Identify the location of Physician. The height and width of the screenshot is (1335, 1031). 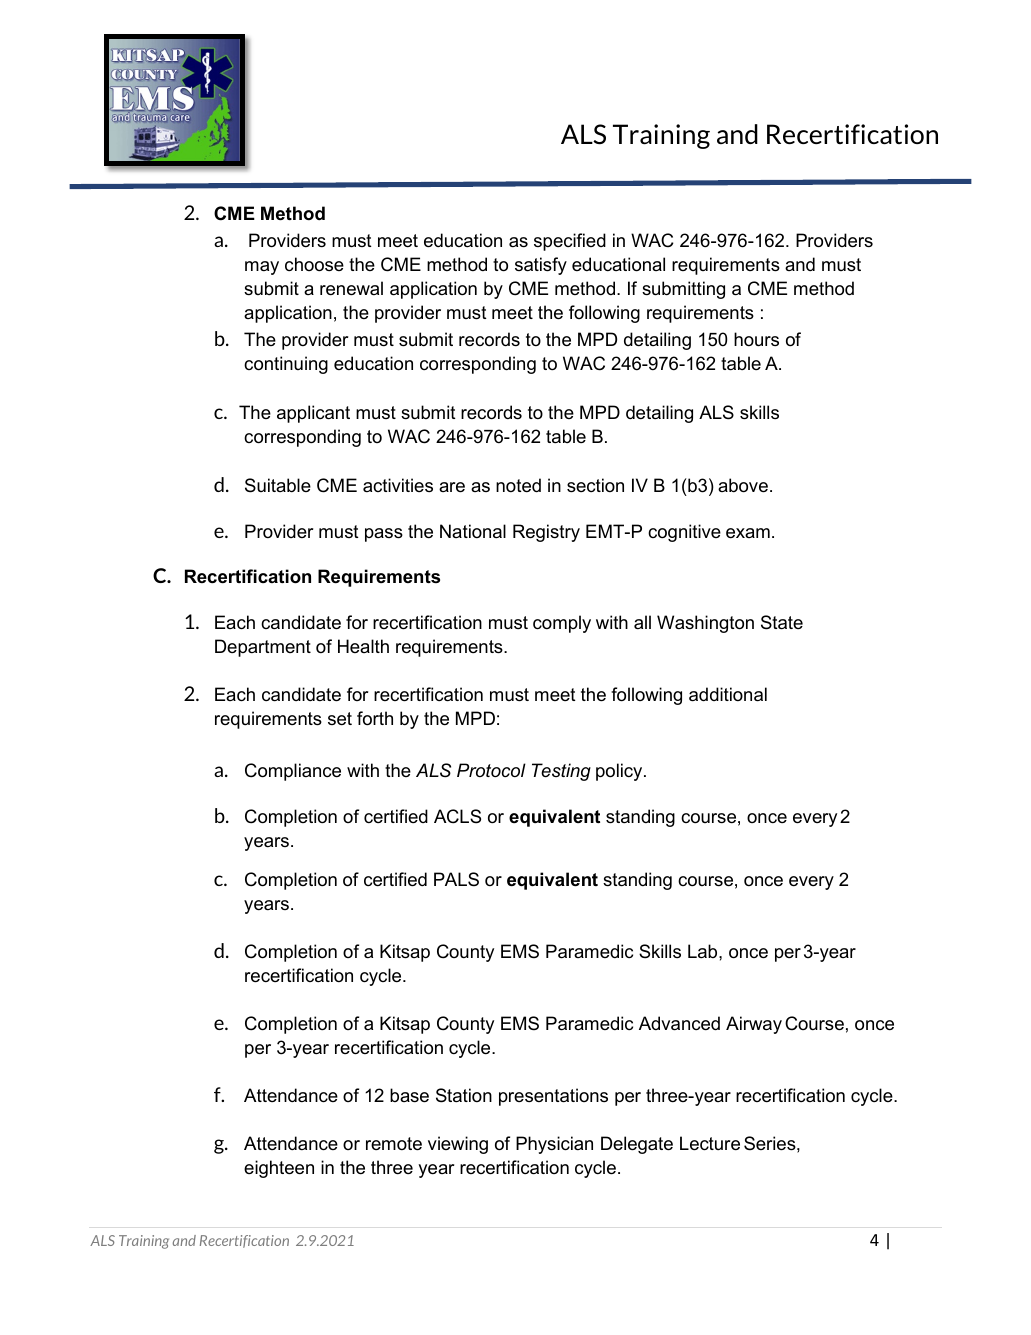
(554, 1145).
